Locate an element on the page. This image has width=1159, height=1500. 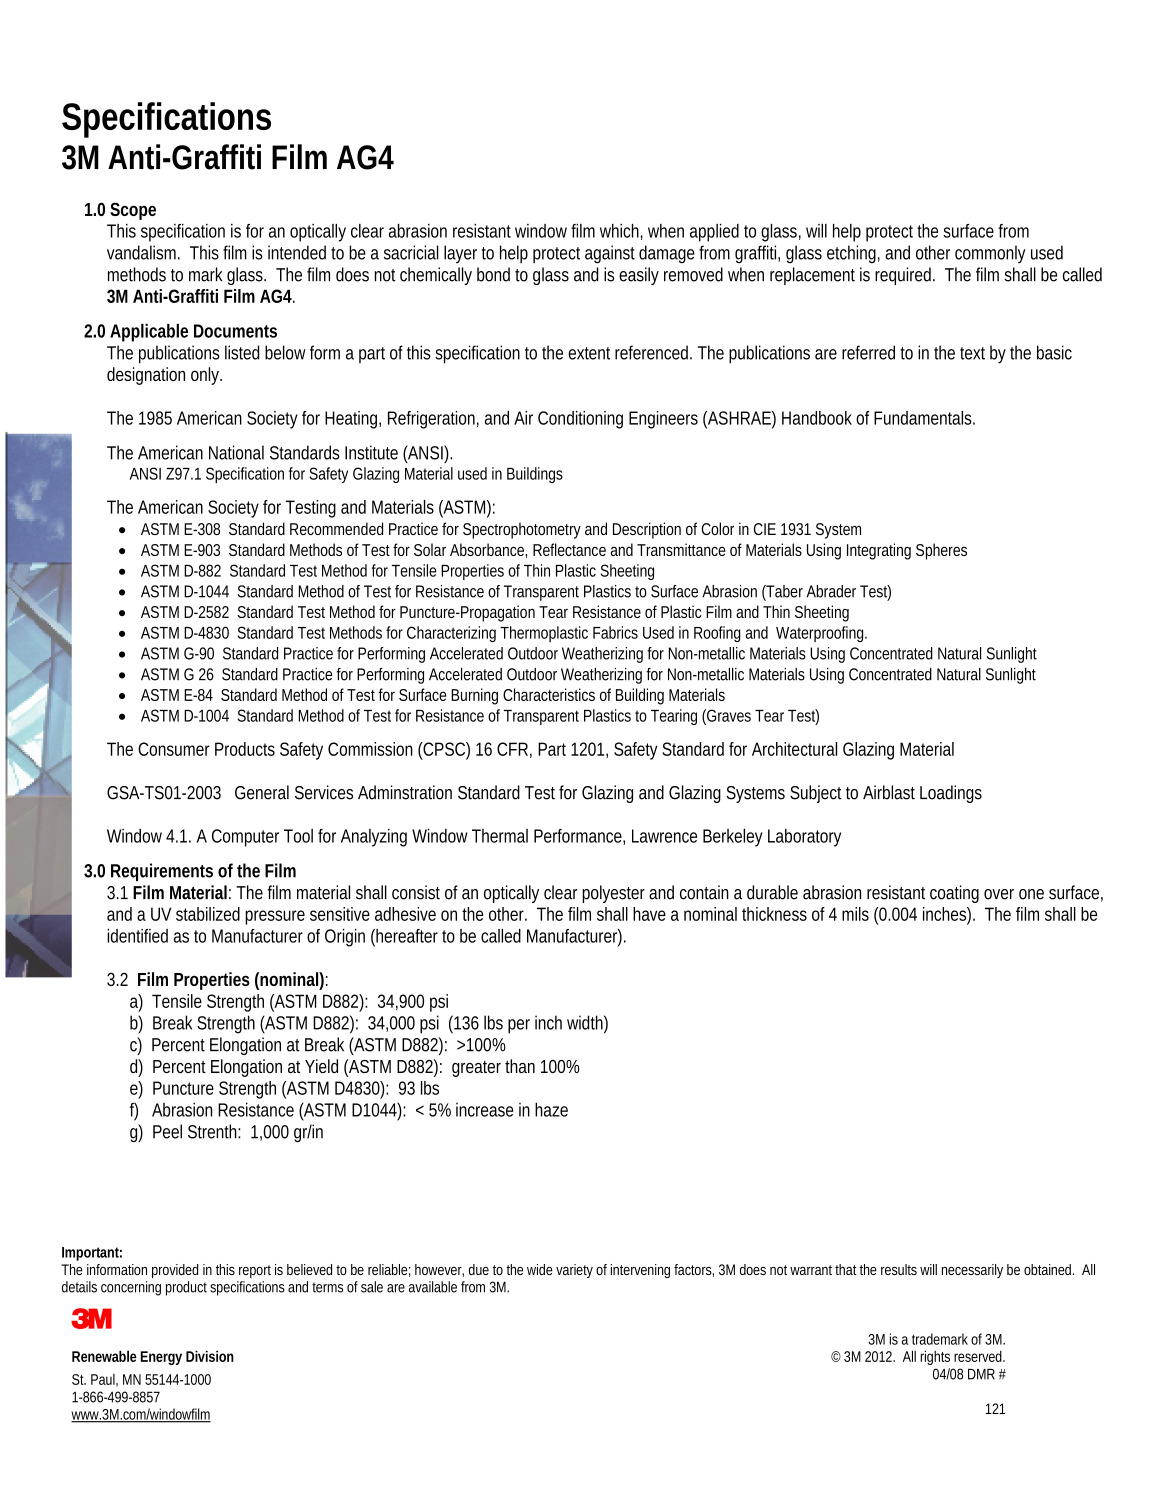
Loadings is located at coordinates (951, 794).
